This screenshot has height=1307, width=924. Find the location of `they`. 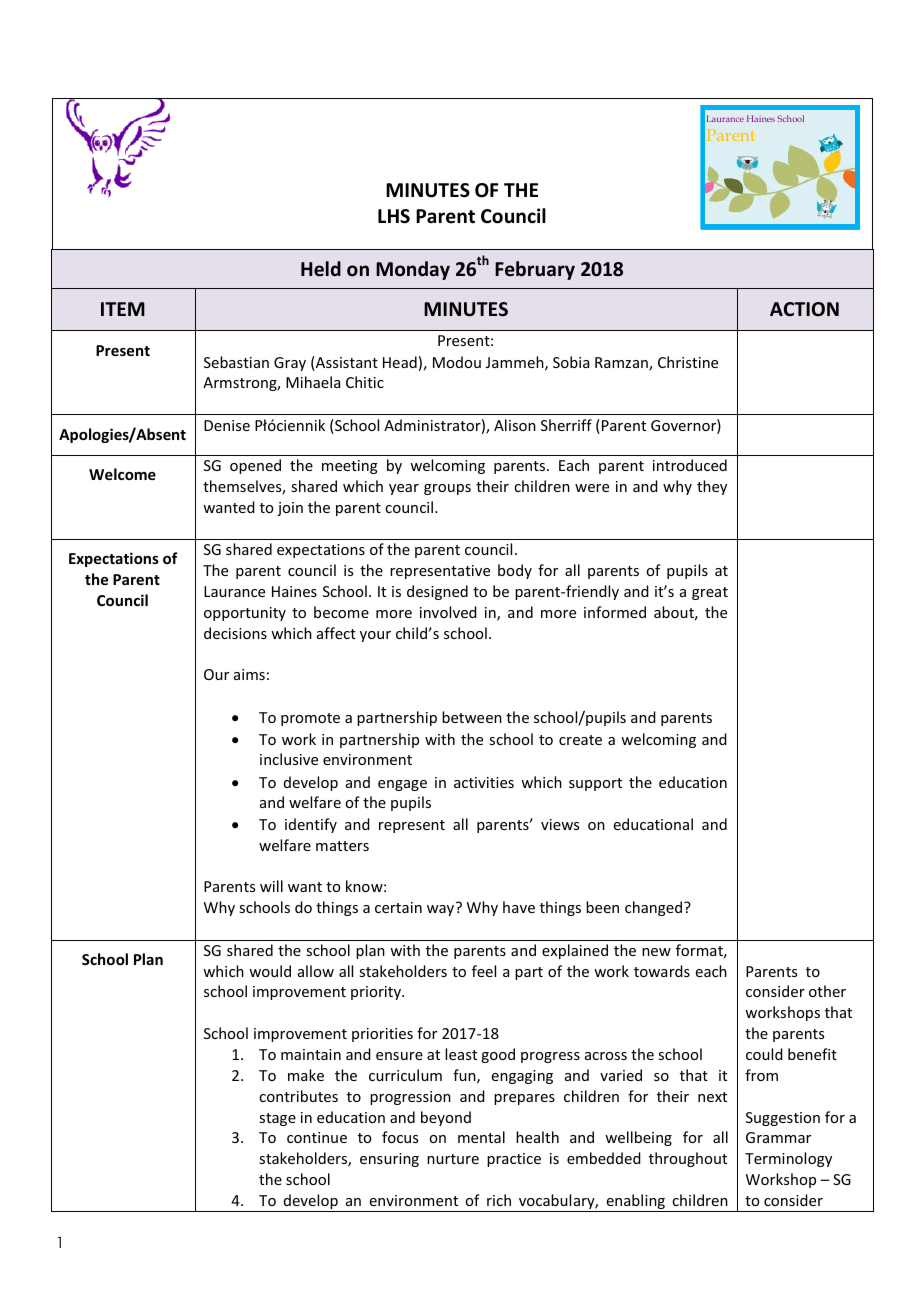

they is located at coordinates (712, 487).
